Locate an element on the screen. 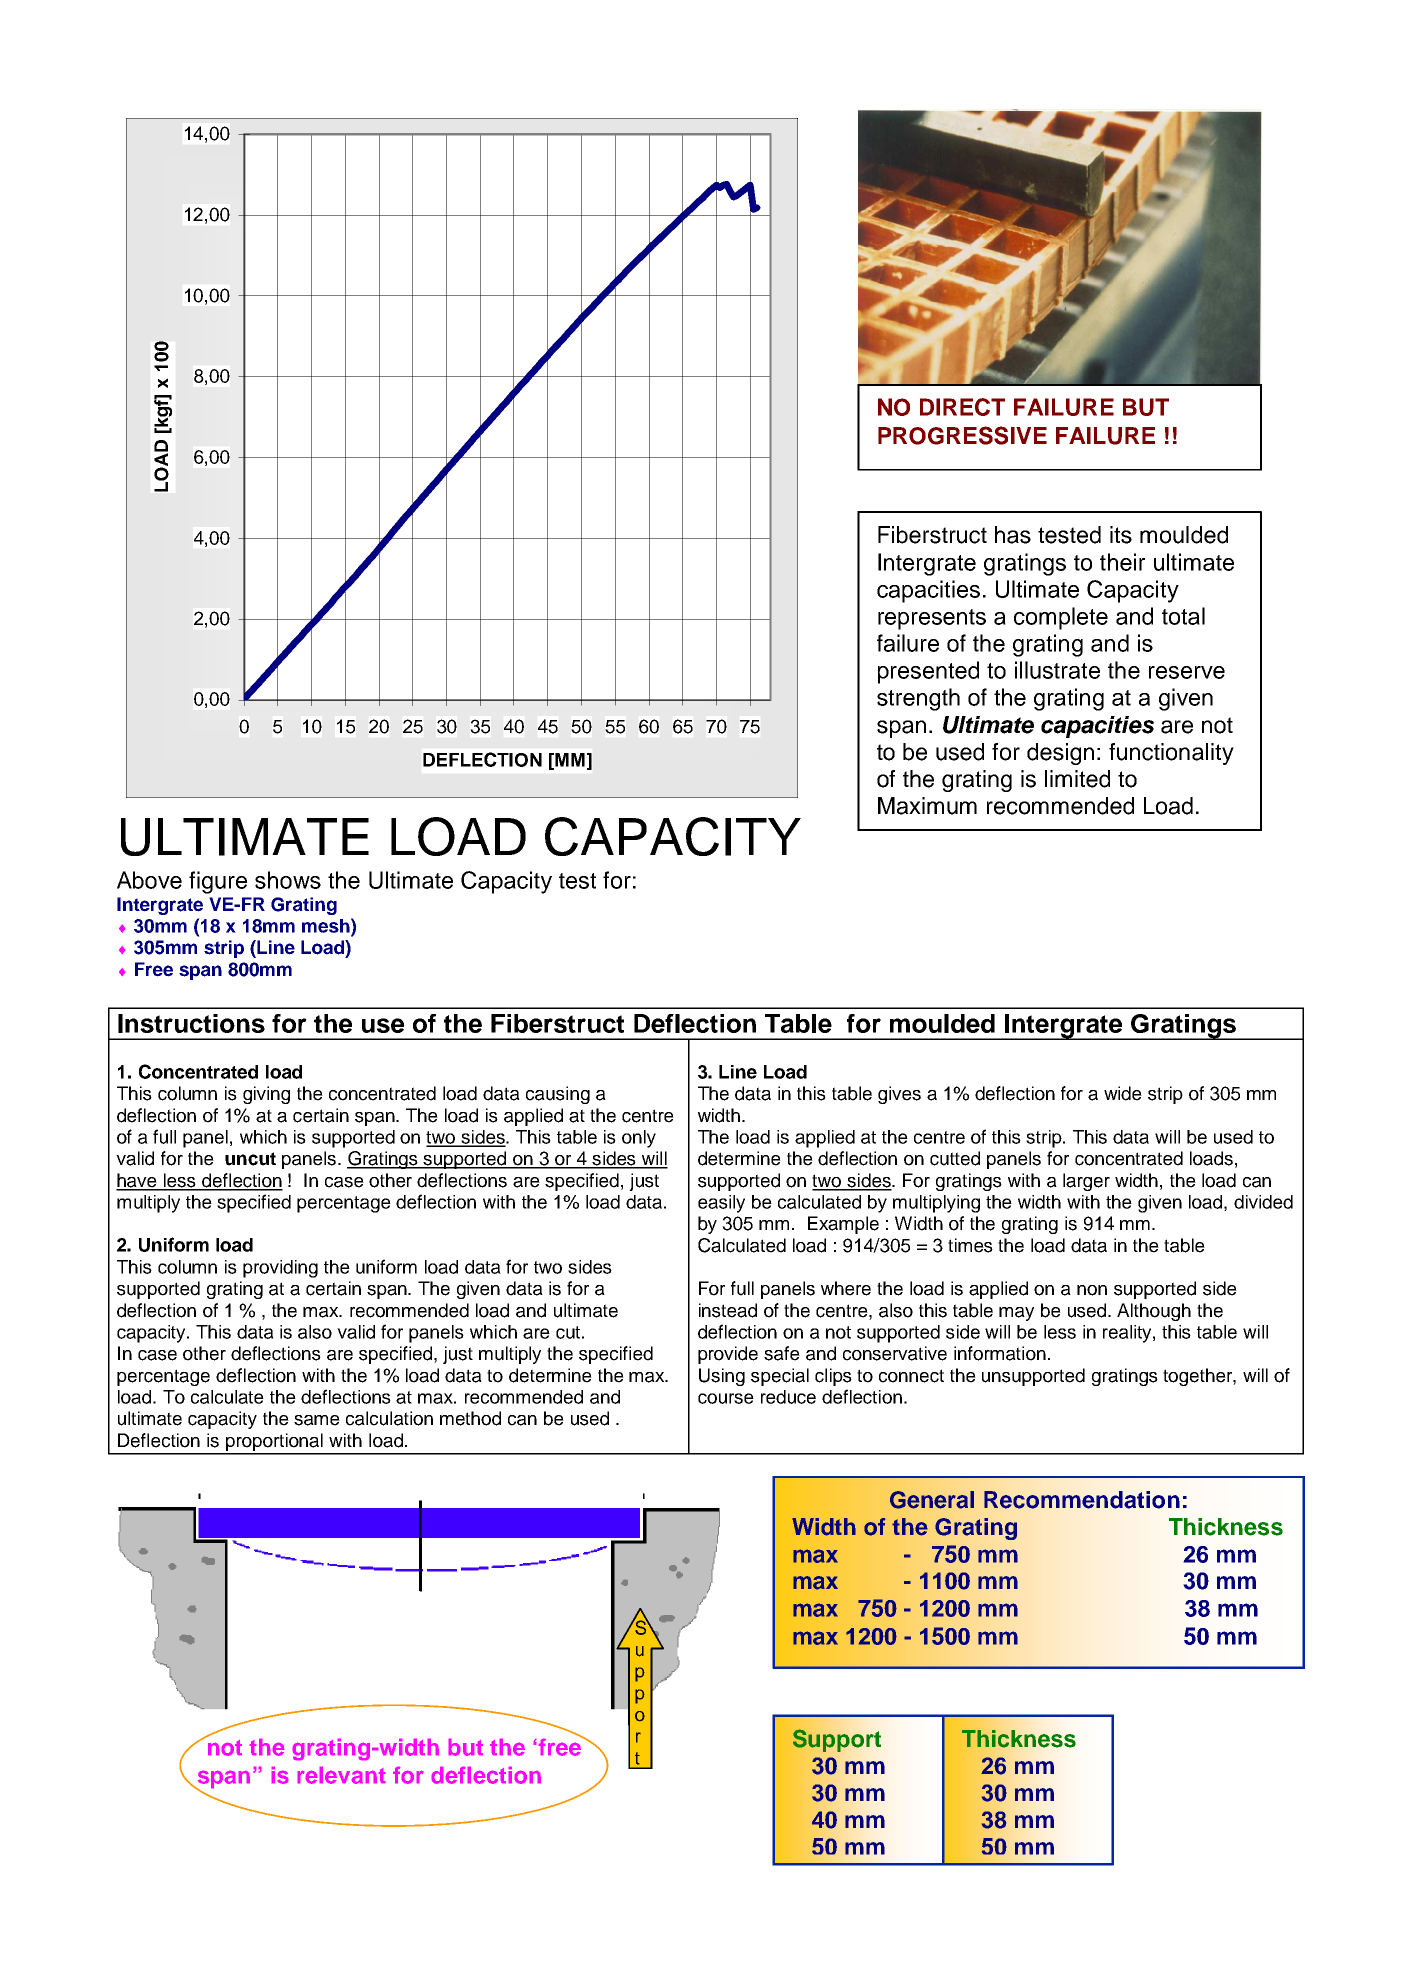 This screenshot has height=1983, width=1401. Recommendation is located at coordinates (1082, 1500).
